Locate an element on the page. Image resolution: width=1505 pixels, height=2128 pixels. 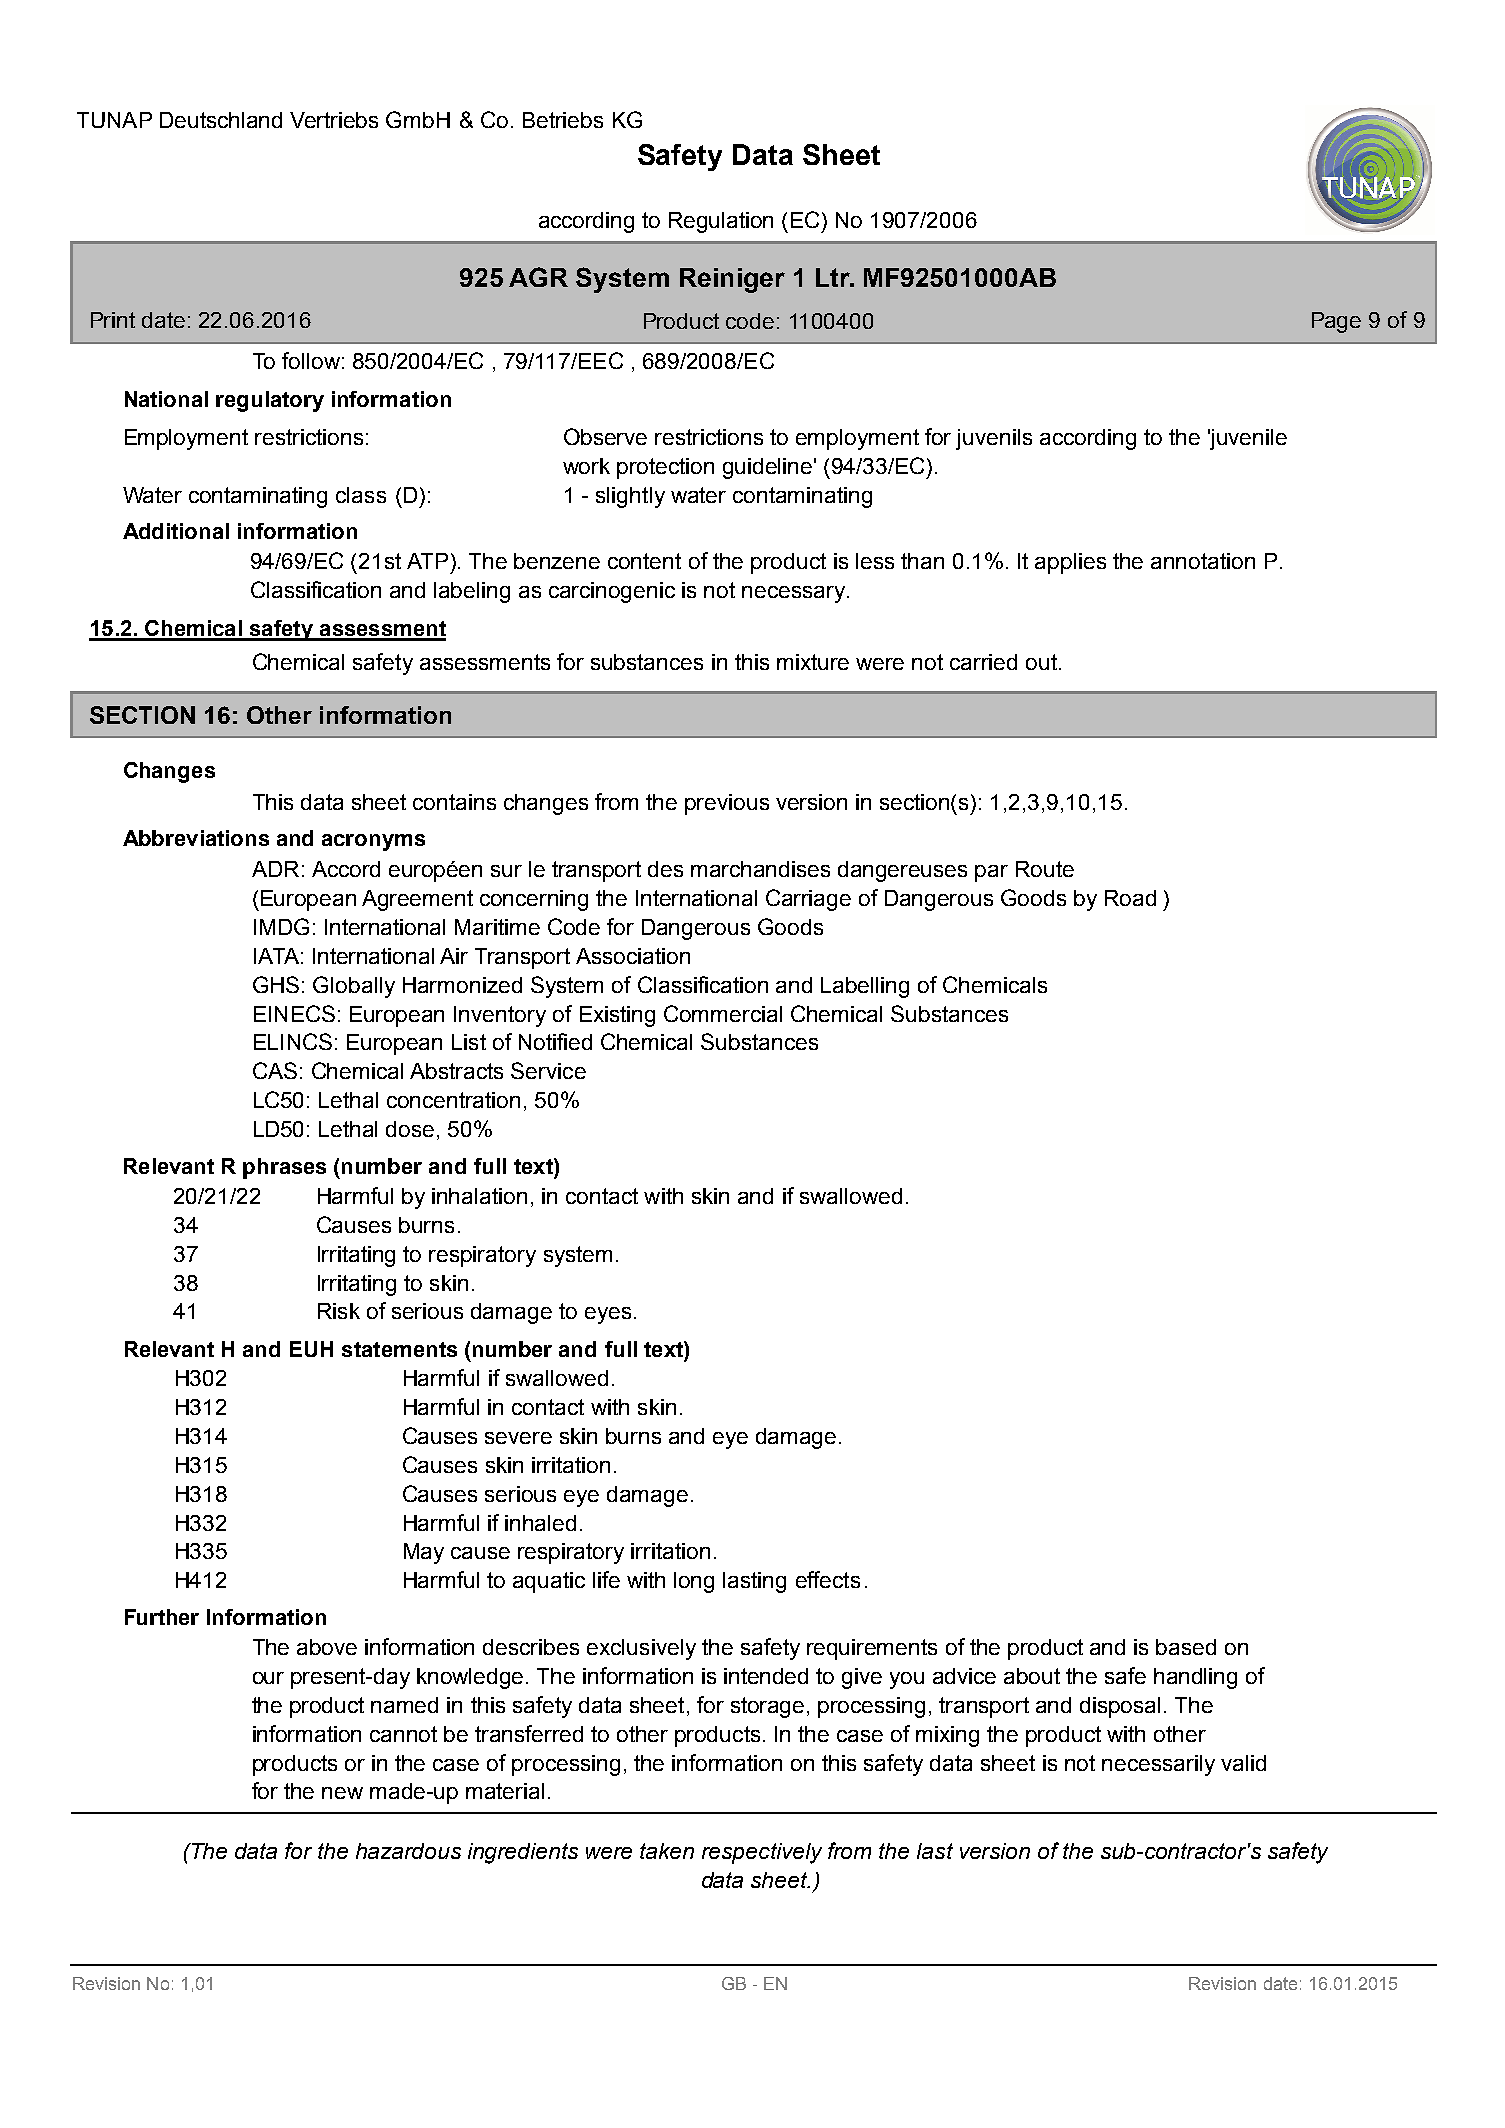
new is located at coordinates (342, 1793).
